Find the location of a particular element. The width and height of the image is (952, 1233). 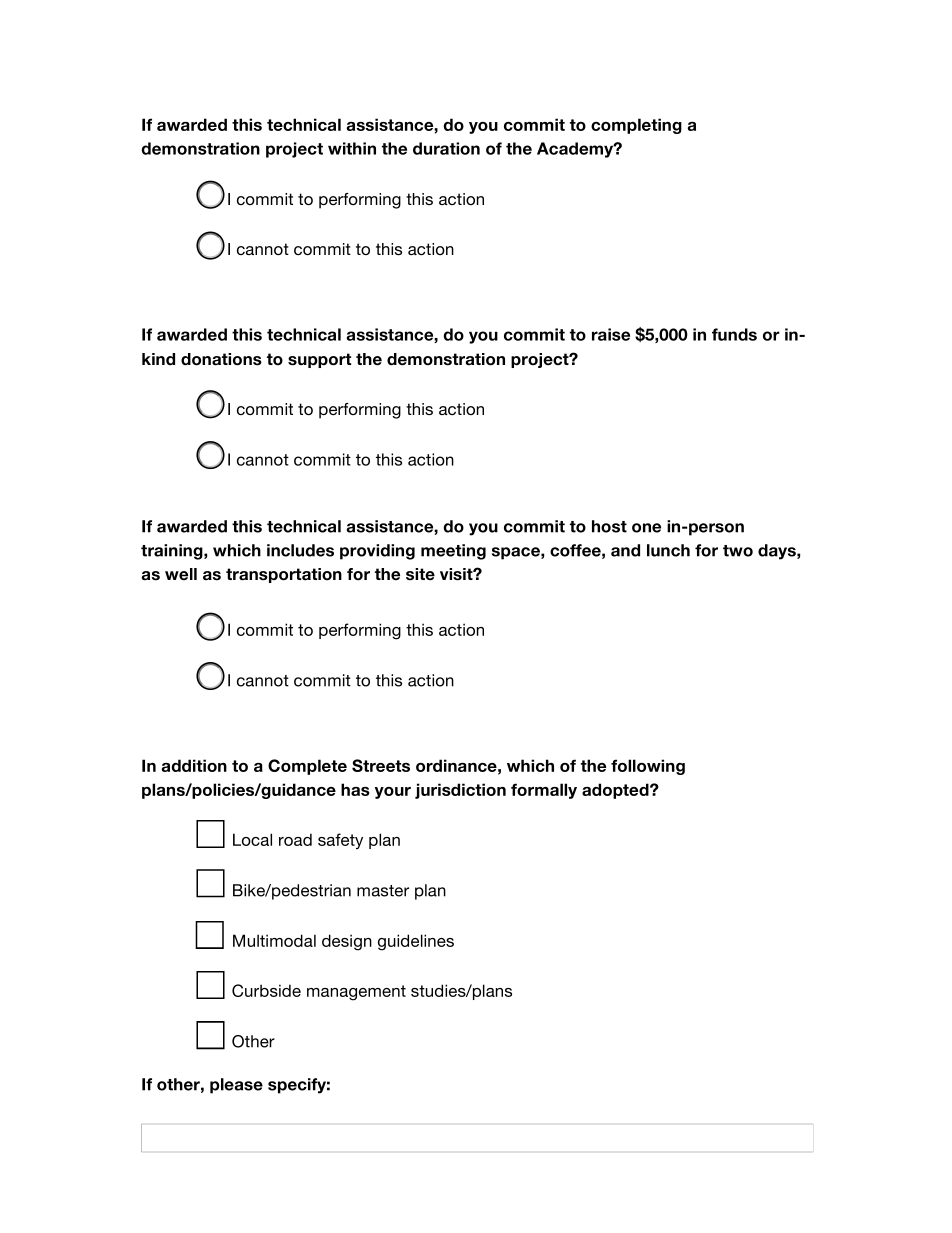

completing is located at coordinates (636, 126).
